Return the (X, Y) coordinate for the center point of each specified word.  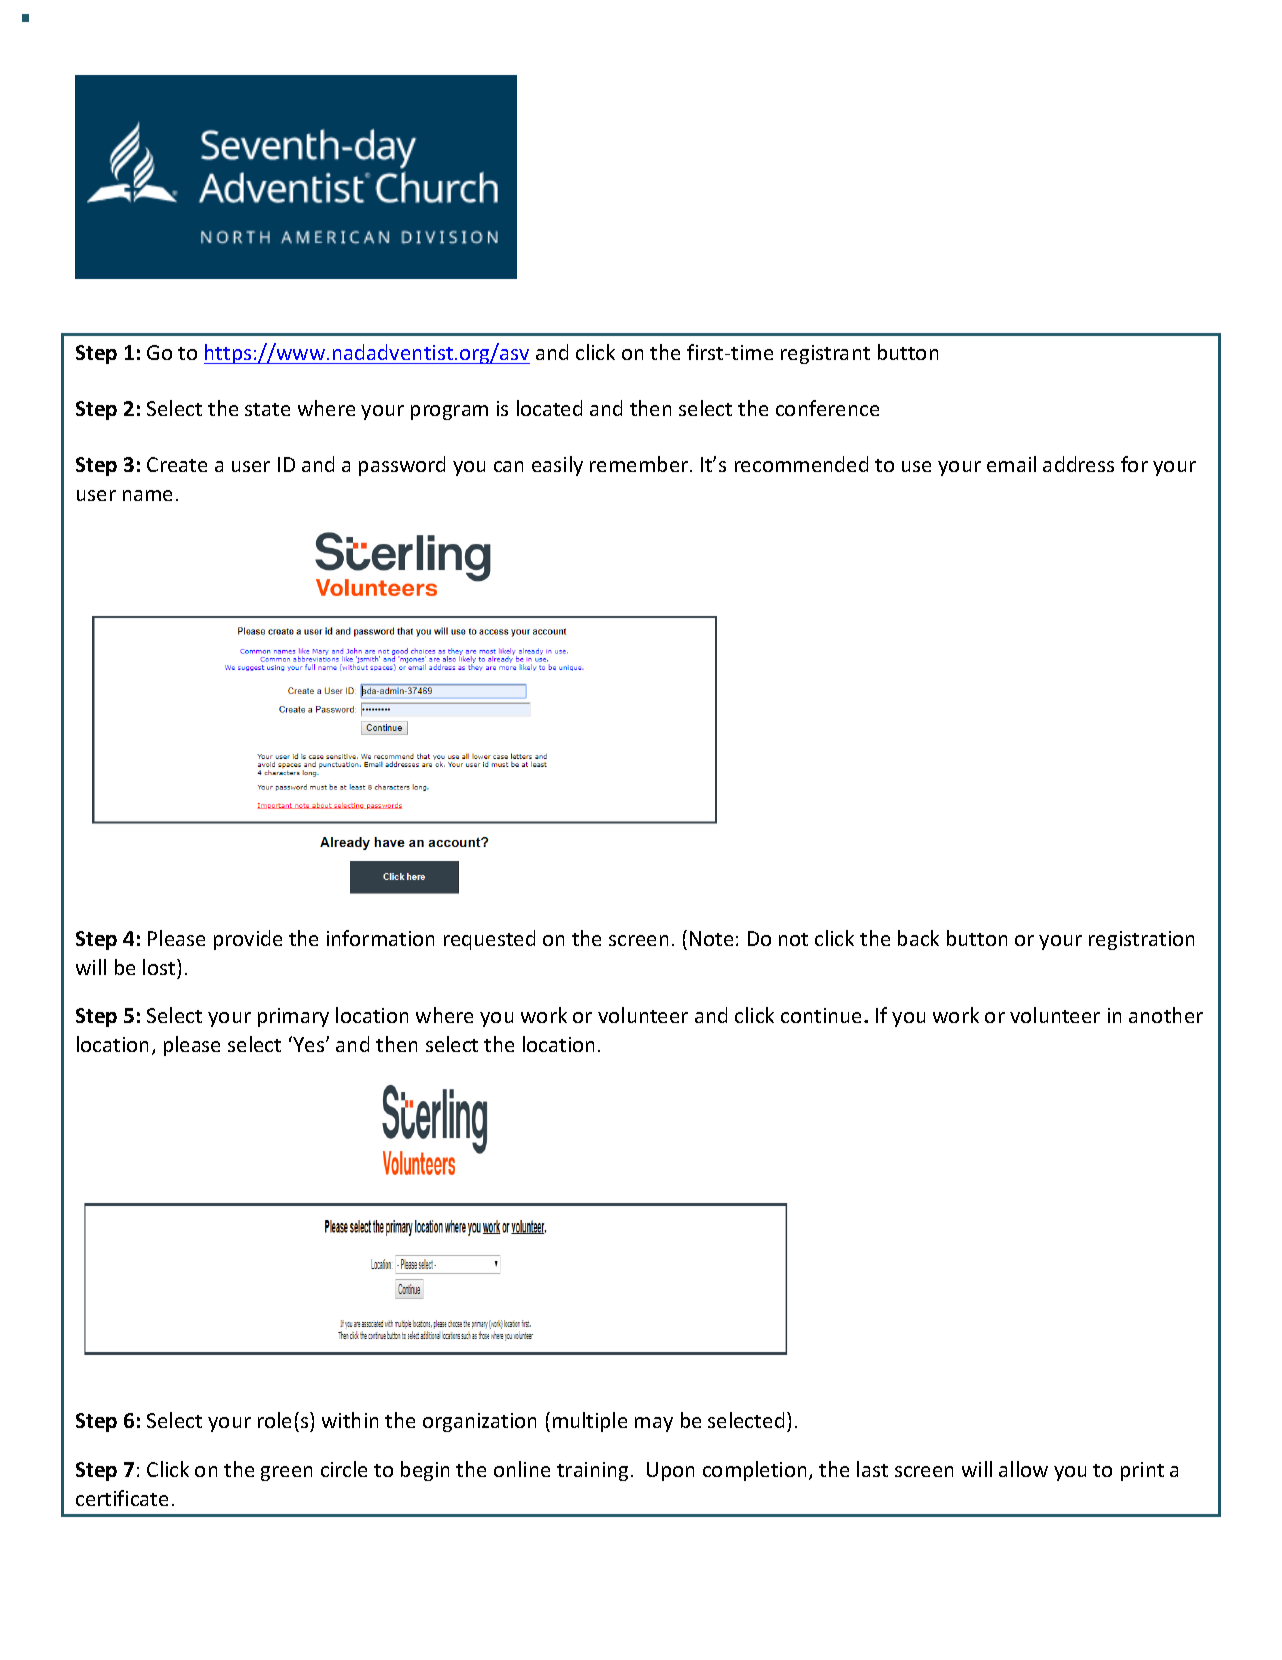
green (286, 1473)
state (267, 409)
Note (711, 938)
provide (248, 940)
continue (821, 1015)
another (1166, 1015)
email (1011, 464)
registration (1141, 940)
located (549, 408)
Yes (309, 1044)
